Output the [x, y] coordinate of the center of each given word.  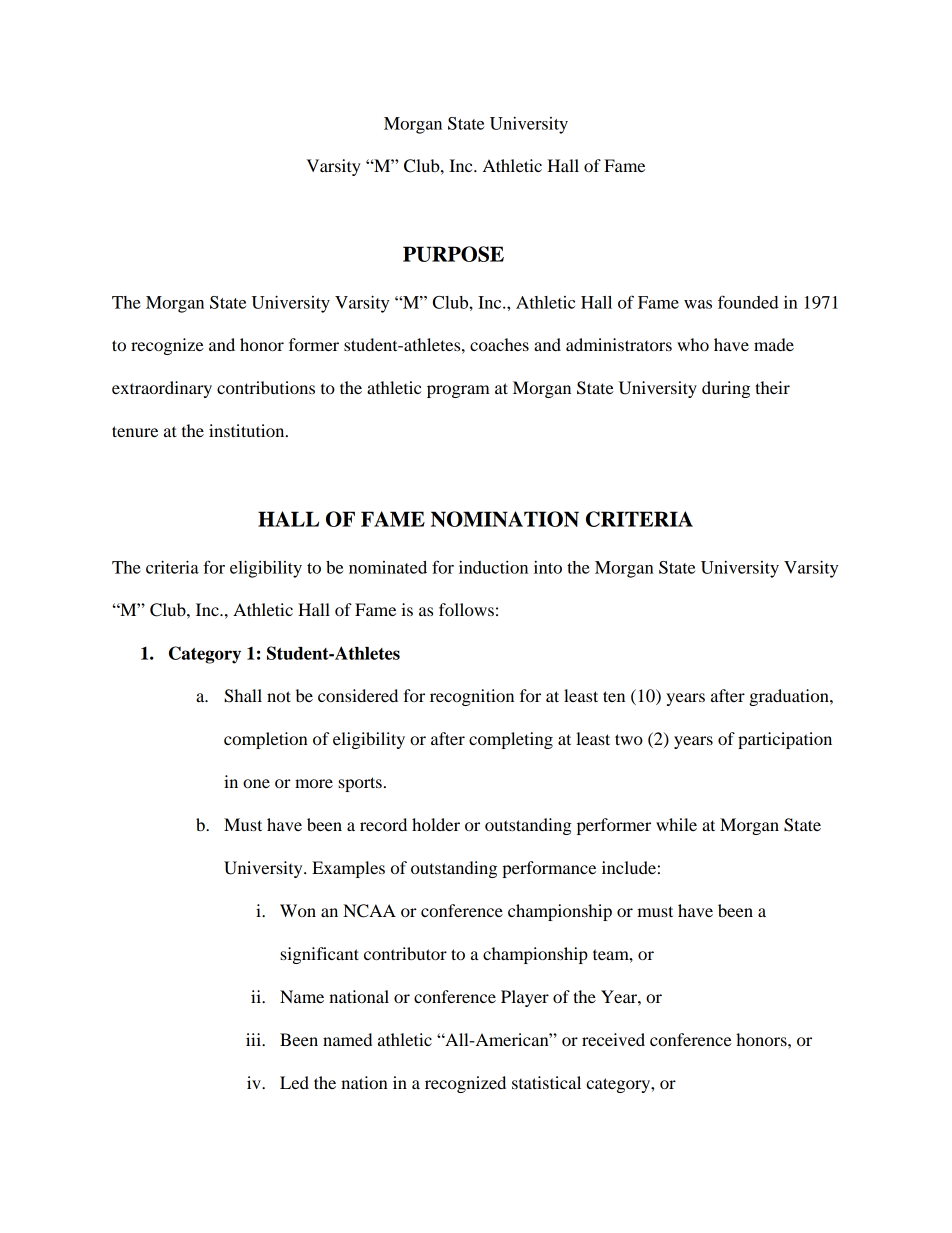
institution [248, 430]
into [548, 567]
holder [436, 824]
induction [493, 567]
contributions [266, 387]
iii [254, 1039]
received [613, 1039]
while [676, 824]
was [698, 304]
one [256, 783]
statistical [546, 1082]
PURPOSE [453, 254]
